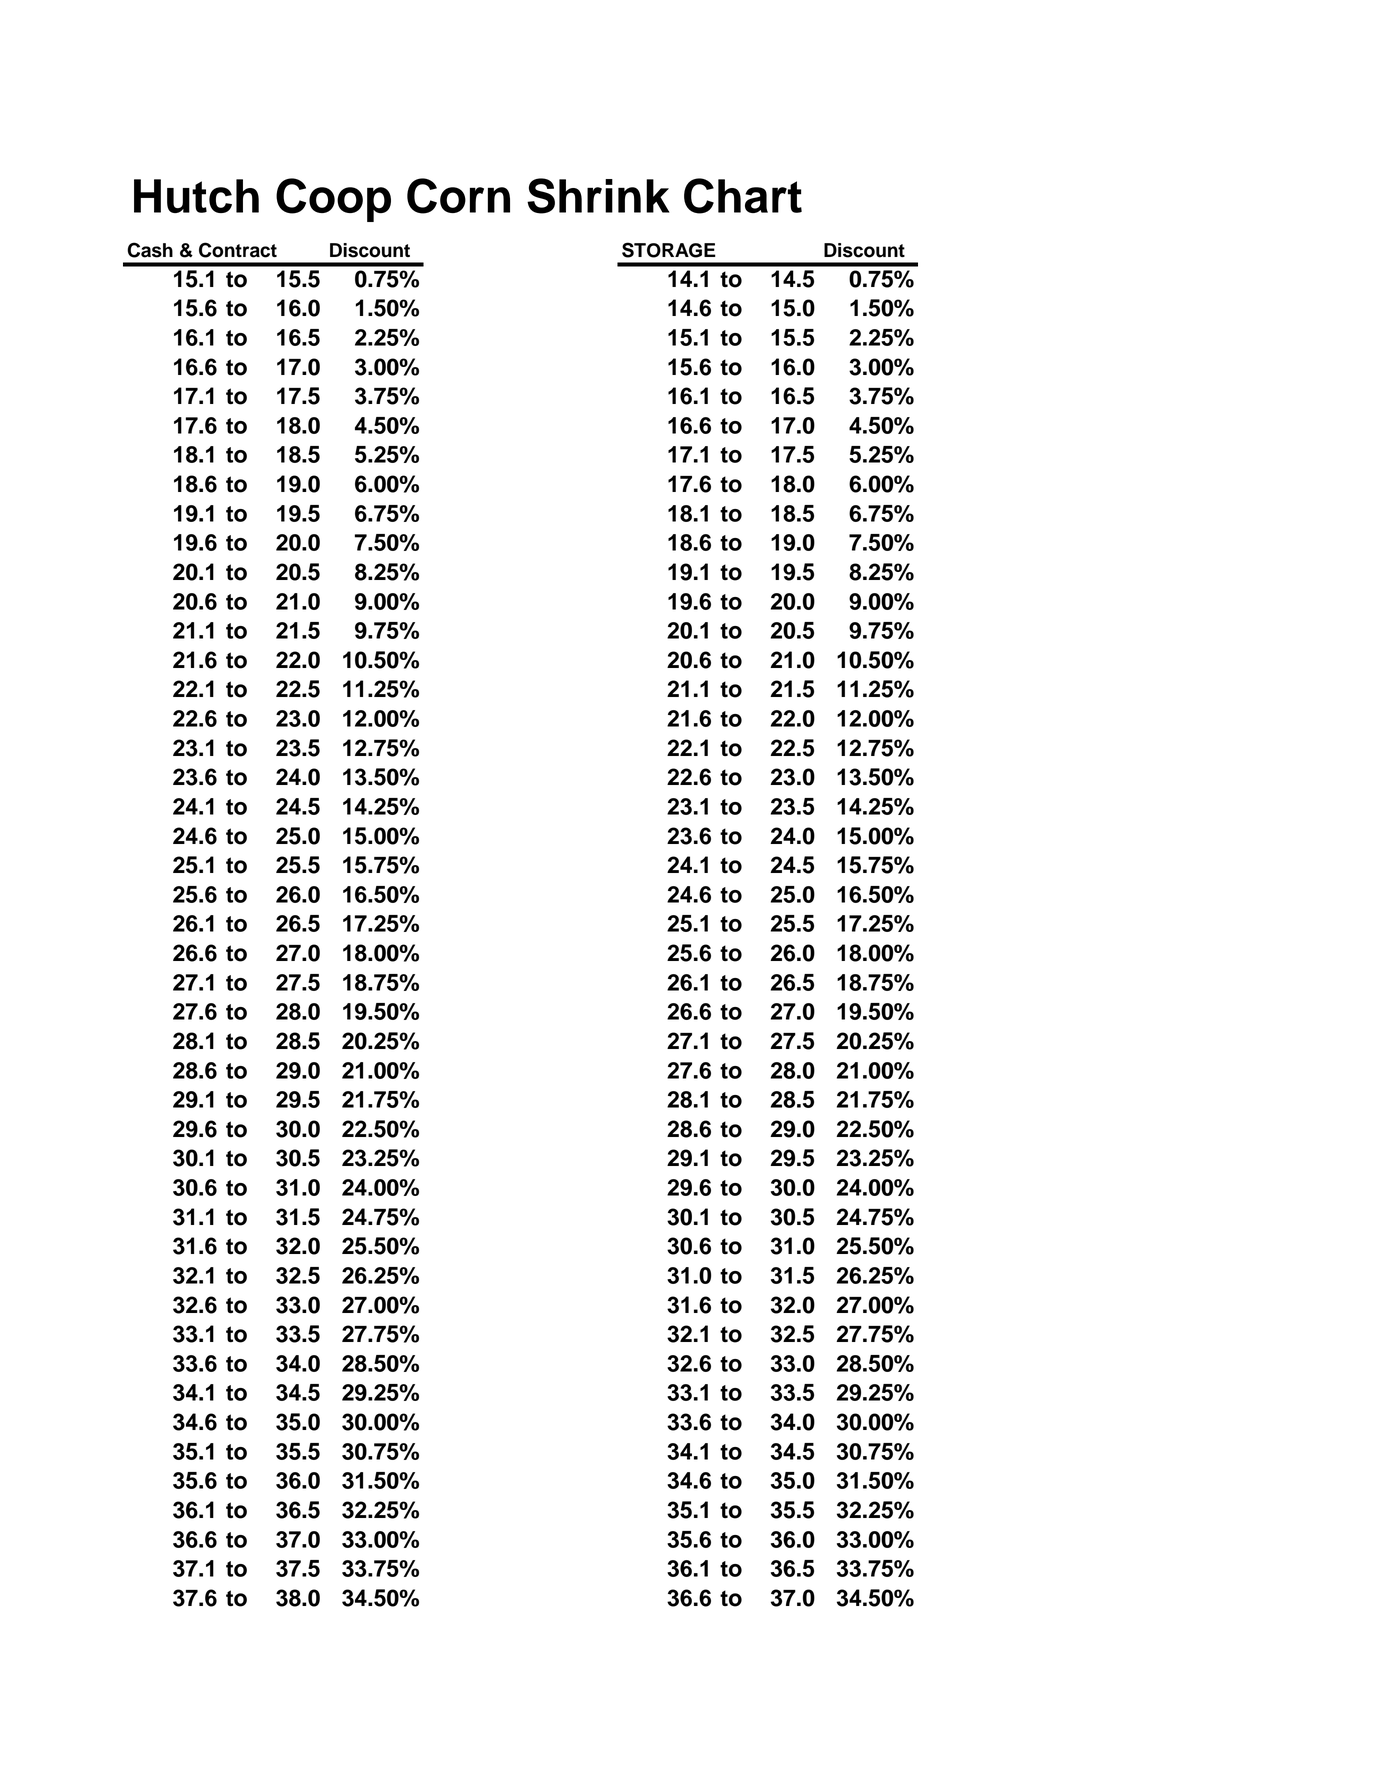 This screenshot has width=1384, height=1791. What do you see at coordinates (196, 196) in the screenshot?
I see `Hutch` at bounding box center [196, 196].
